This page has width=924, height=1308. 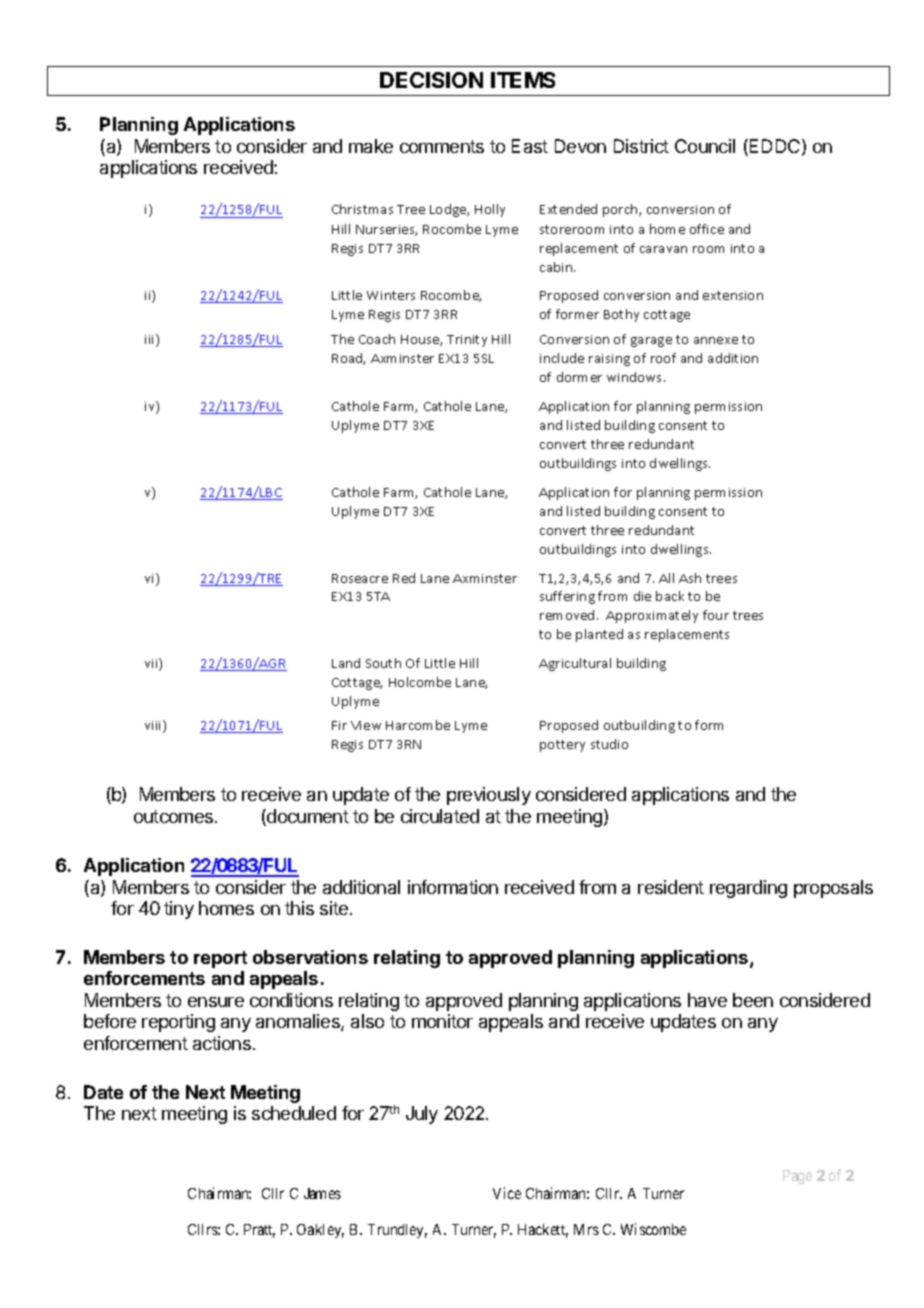 What do you see at coordinates (442, 146) in the page?
I see `comments` at bounding box center [442, 146].
